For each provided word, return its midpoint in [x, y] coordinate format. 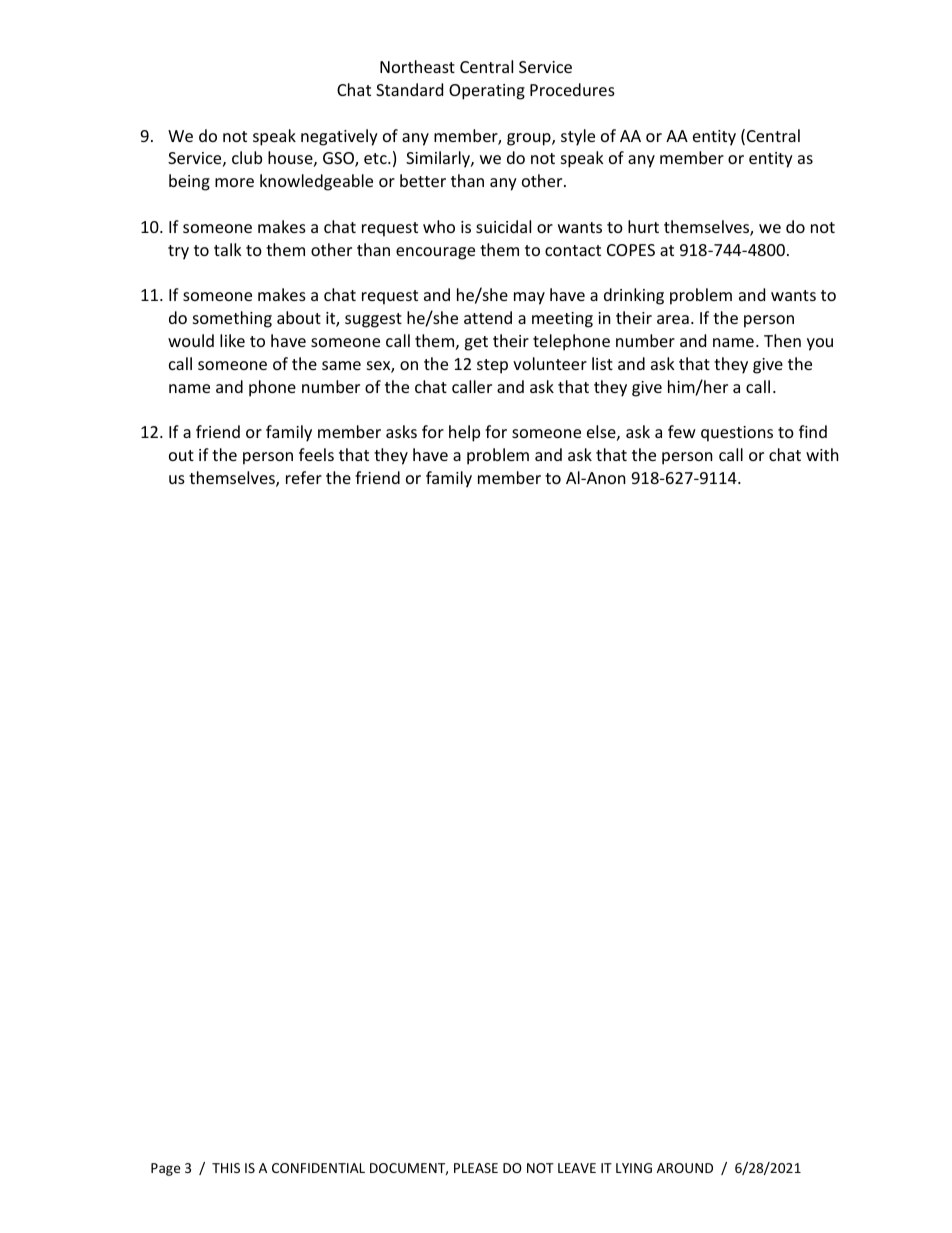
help [464, 433]
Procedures [572, 89]
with [822, 454]
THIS [226, 1168]
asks [401, 431]
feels [316, 454]
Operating [487, 92]
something [232, 319]
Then [782, 340]
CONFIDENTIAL [318, 1168]
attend [488, 317]
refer [304, 477]
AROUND [685, 1168]
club [247, 157]
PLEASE [476, 1168]
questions [737, 434]
